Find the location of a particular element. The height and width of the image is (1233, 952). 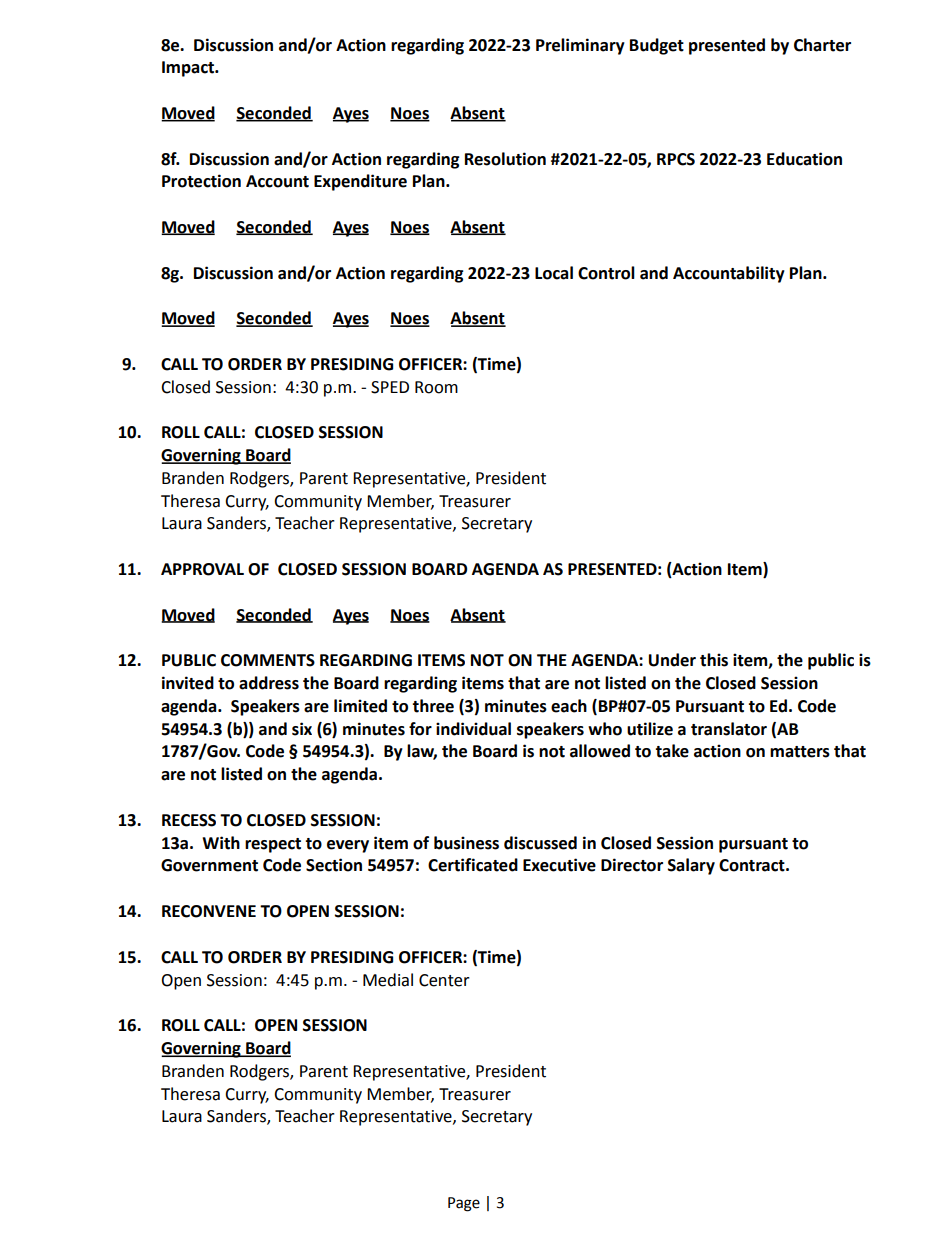

COMMENTS is located at coordinates (268, 660).
